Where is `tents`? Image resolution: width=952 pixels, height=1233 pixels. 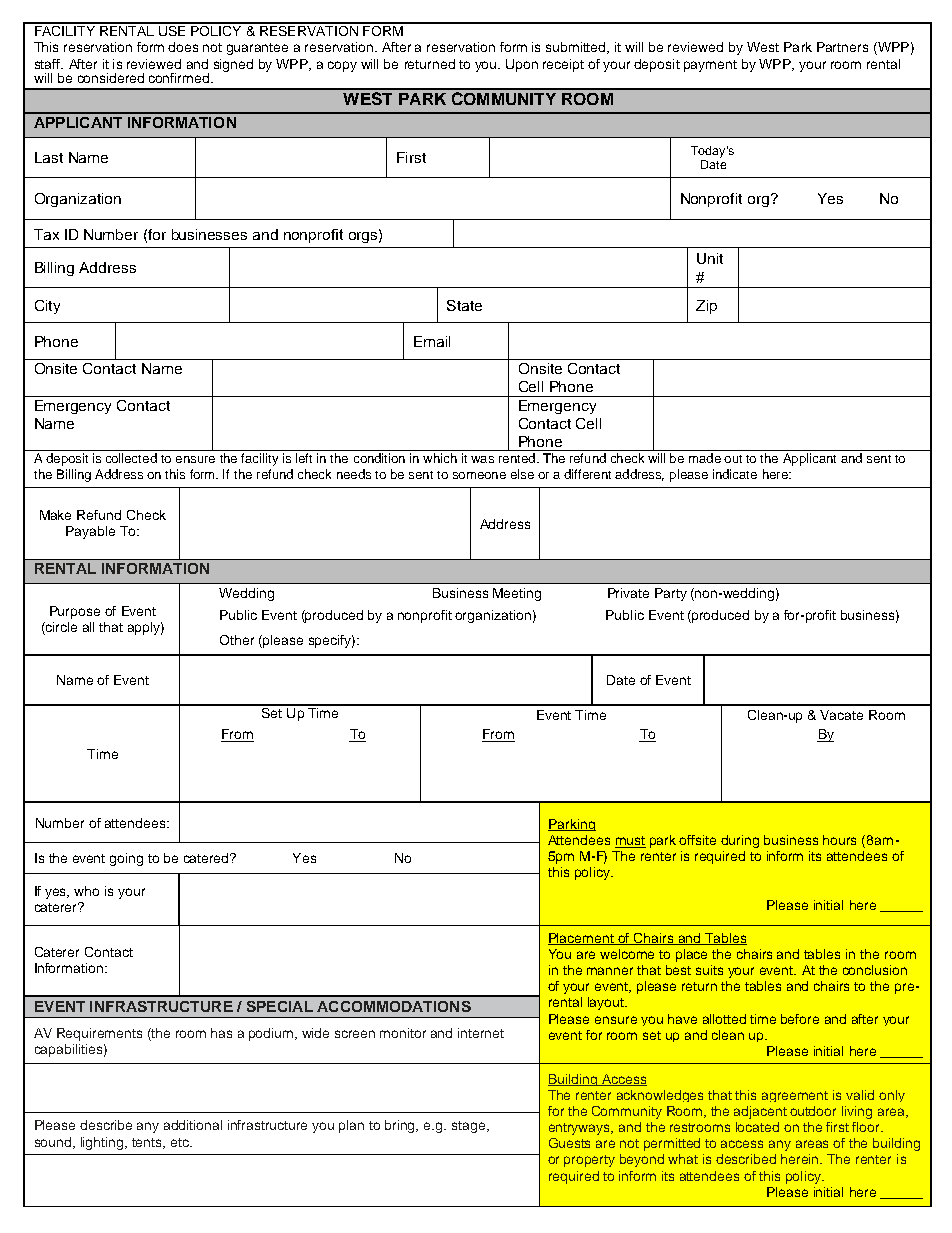 tents is located at coordinates (148, 1143).
